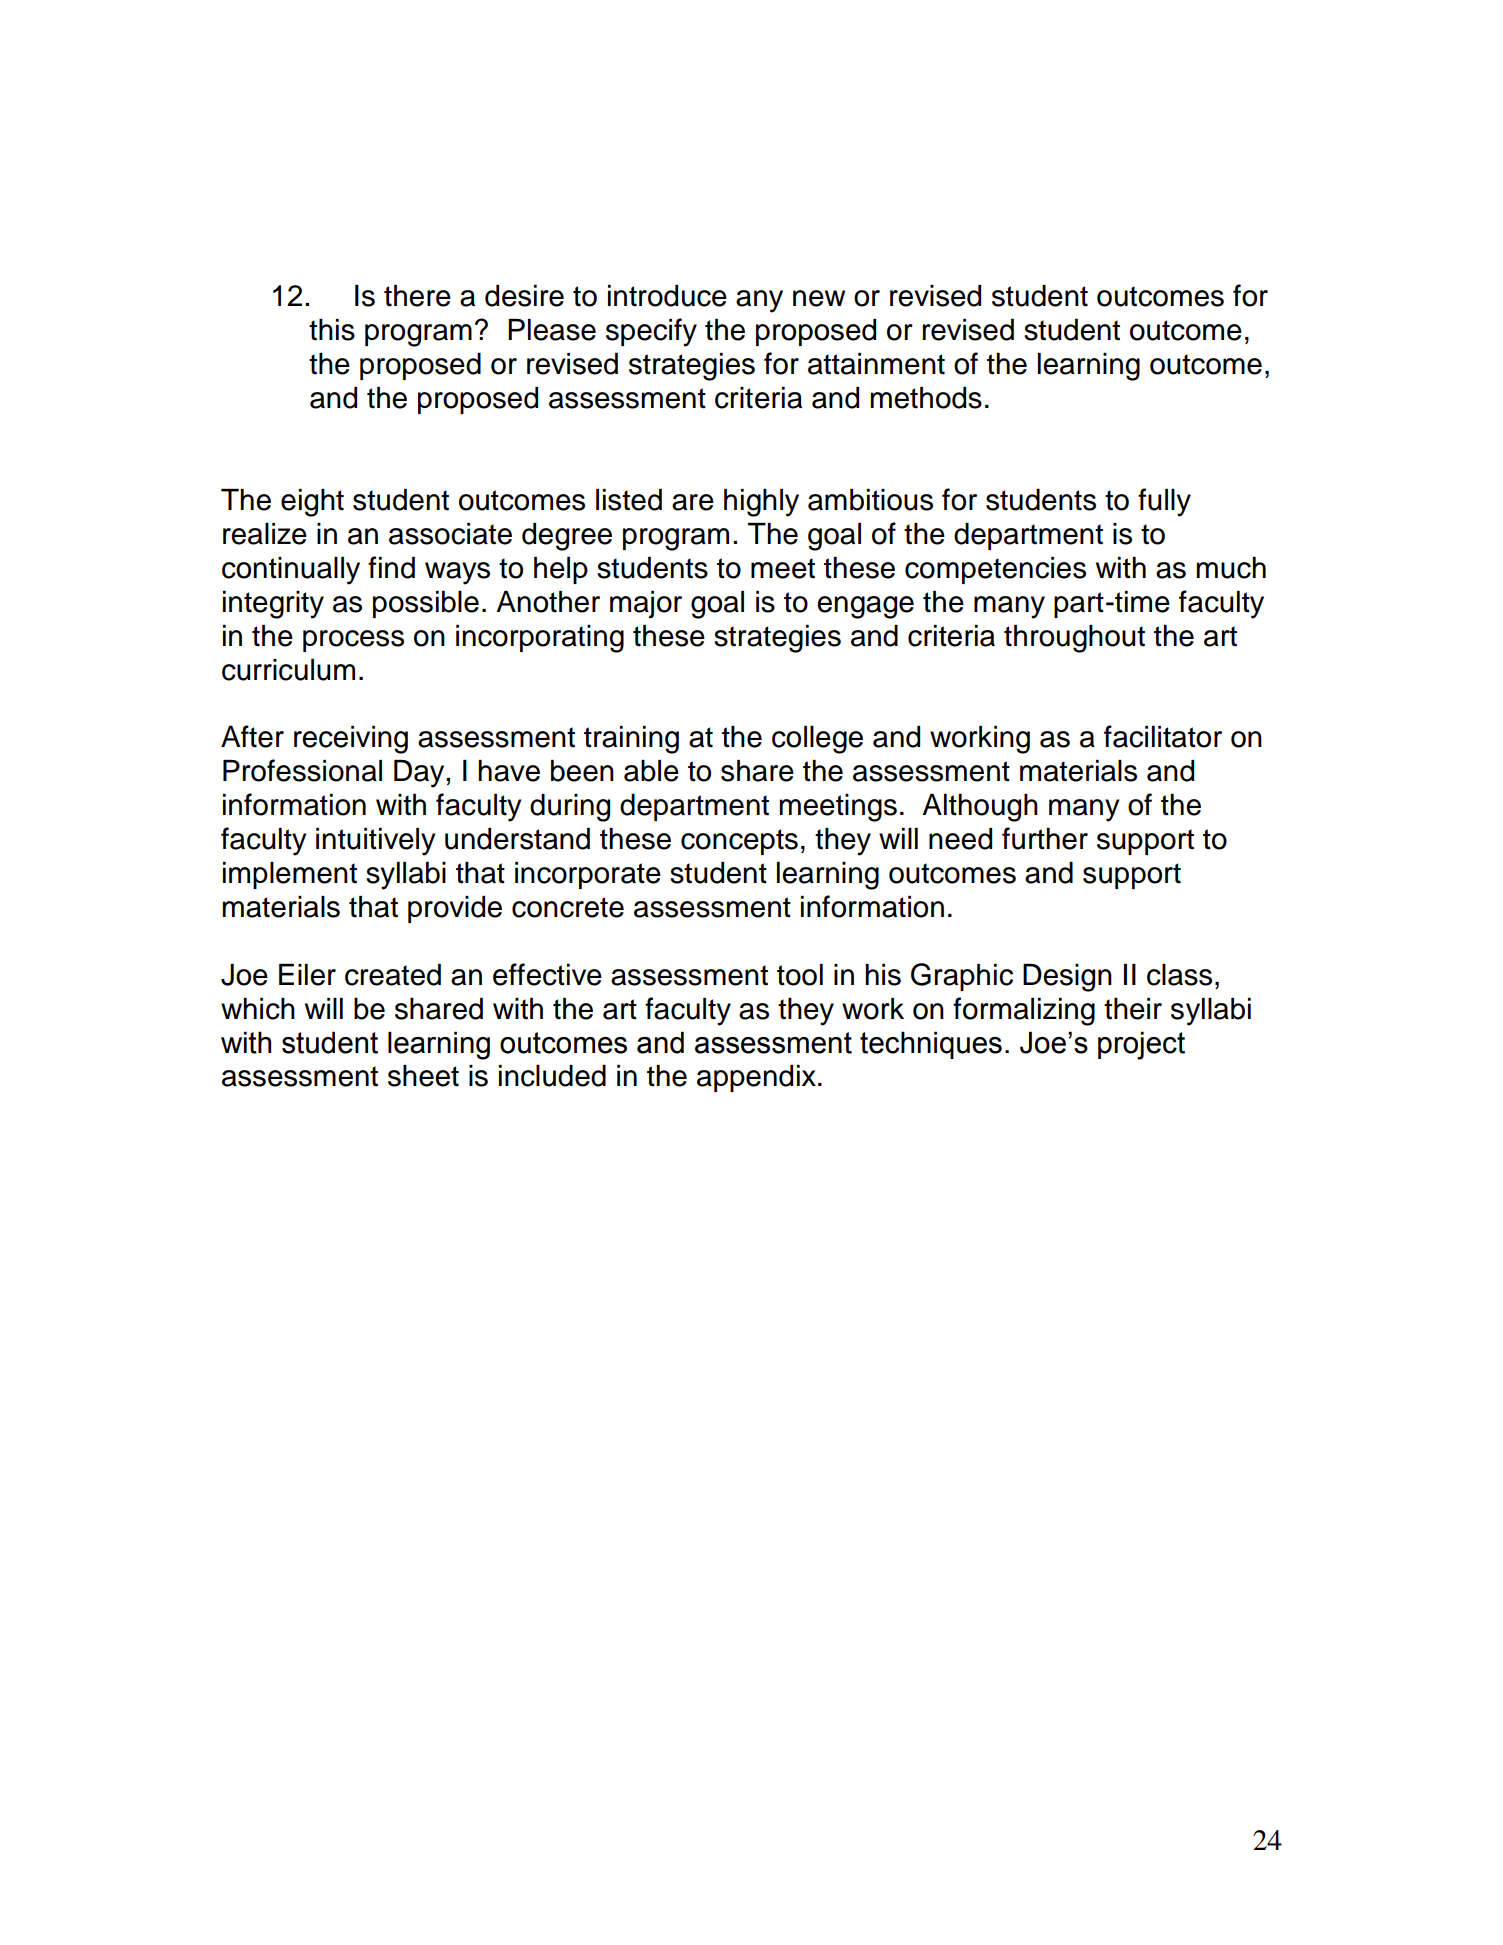 This page has height=1945, width=1503. Describe the element at coordinates (819, 298) in the page. I see `new` at that location.
